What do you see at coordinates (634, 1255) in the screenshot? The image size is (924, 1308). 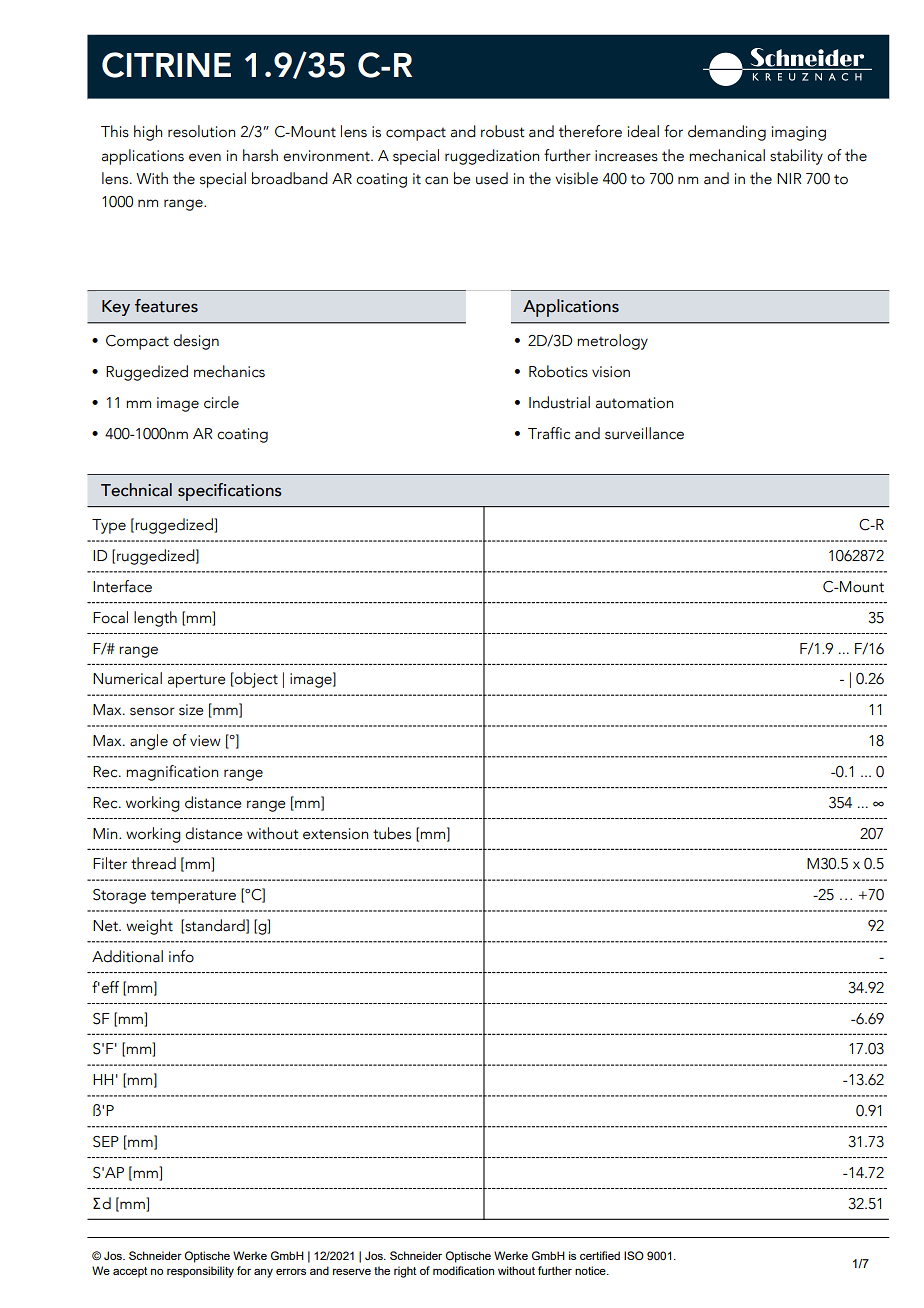 I see `ISO` at bounding box center [634, 1255].
